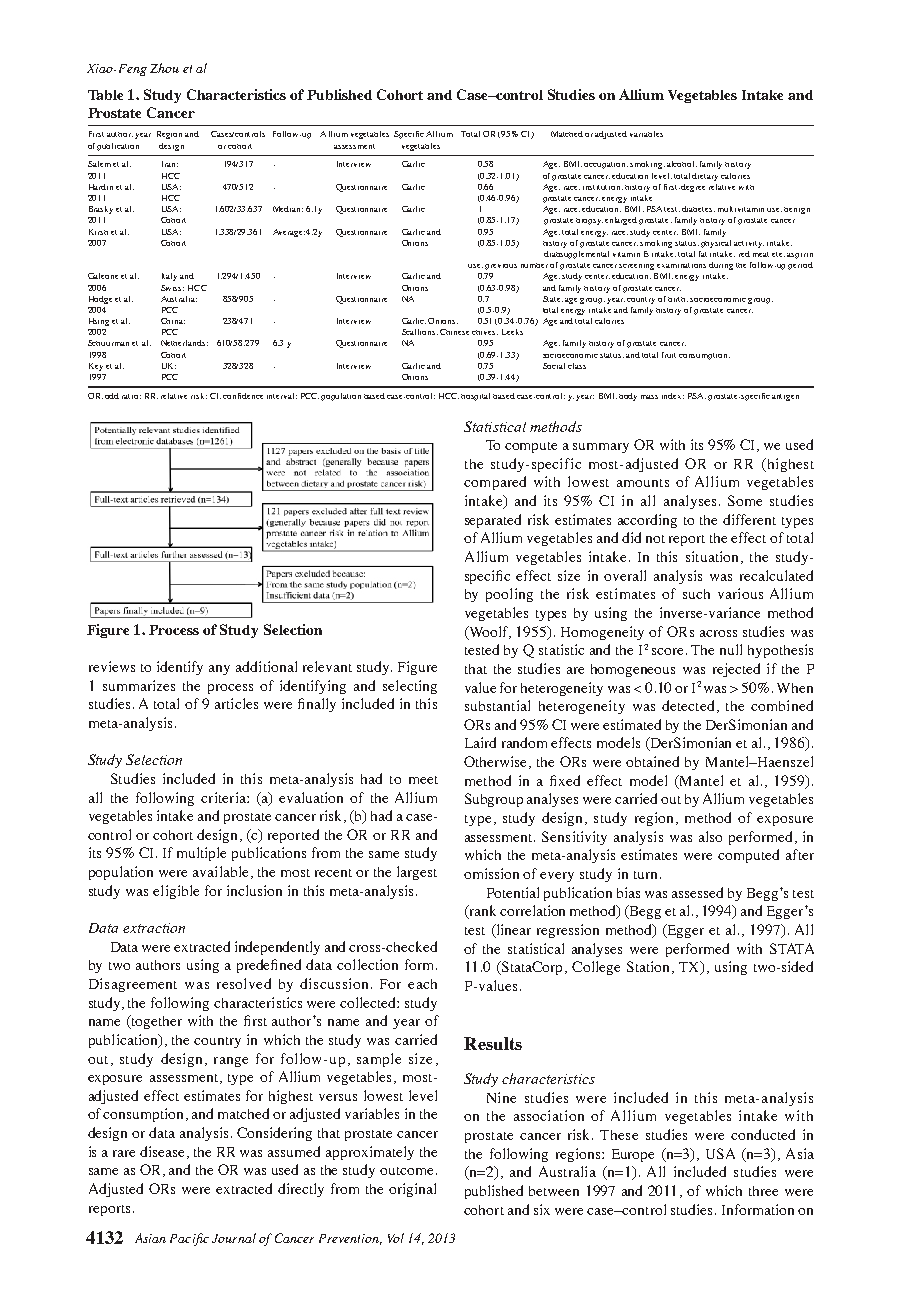 The image size is (924, 1308). Describe the element at coordinates (489, 632) in the screenshot. I see `Woolf` at that location.
